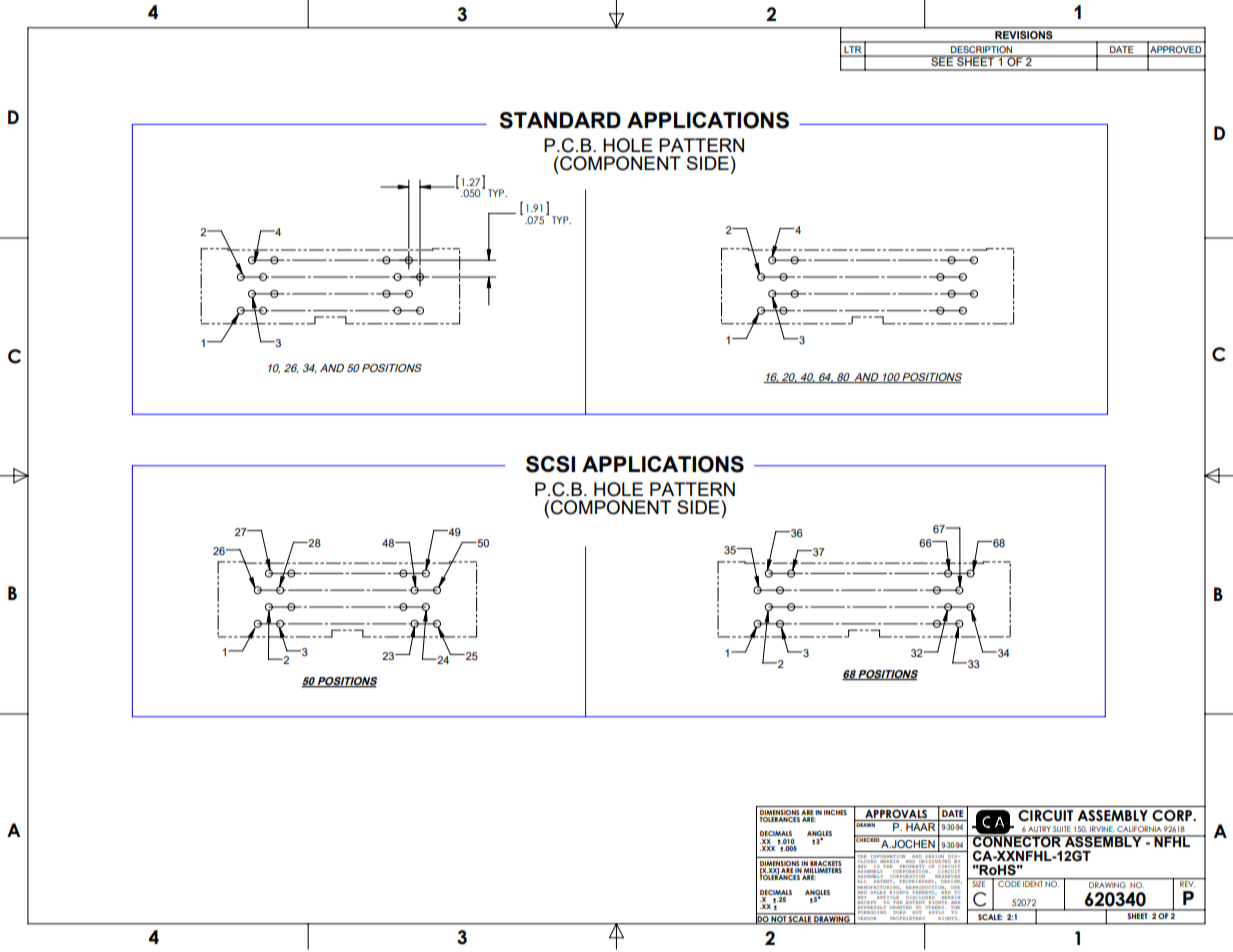 The height and width of the screenshot is (952, 1233). I want to click on EXPRESSLY, so click(871, 908).
